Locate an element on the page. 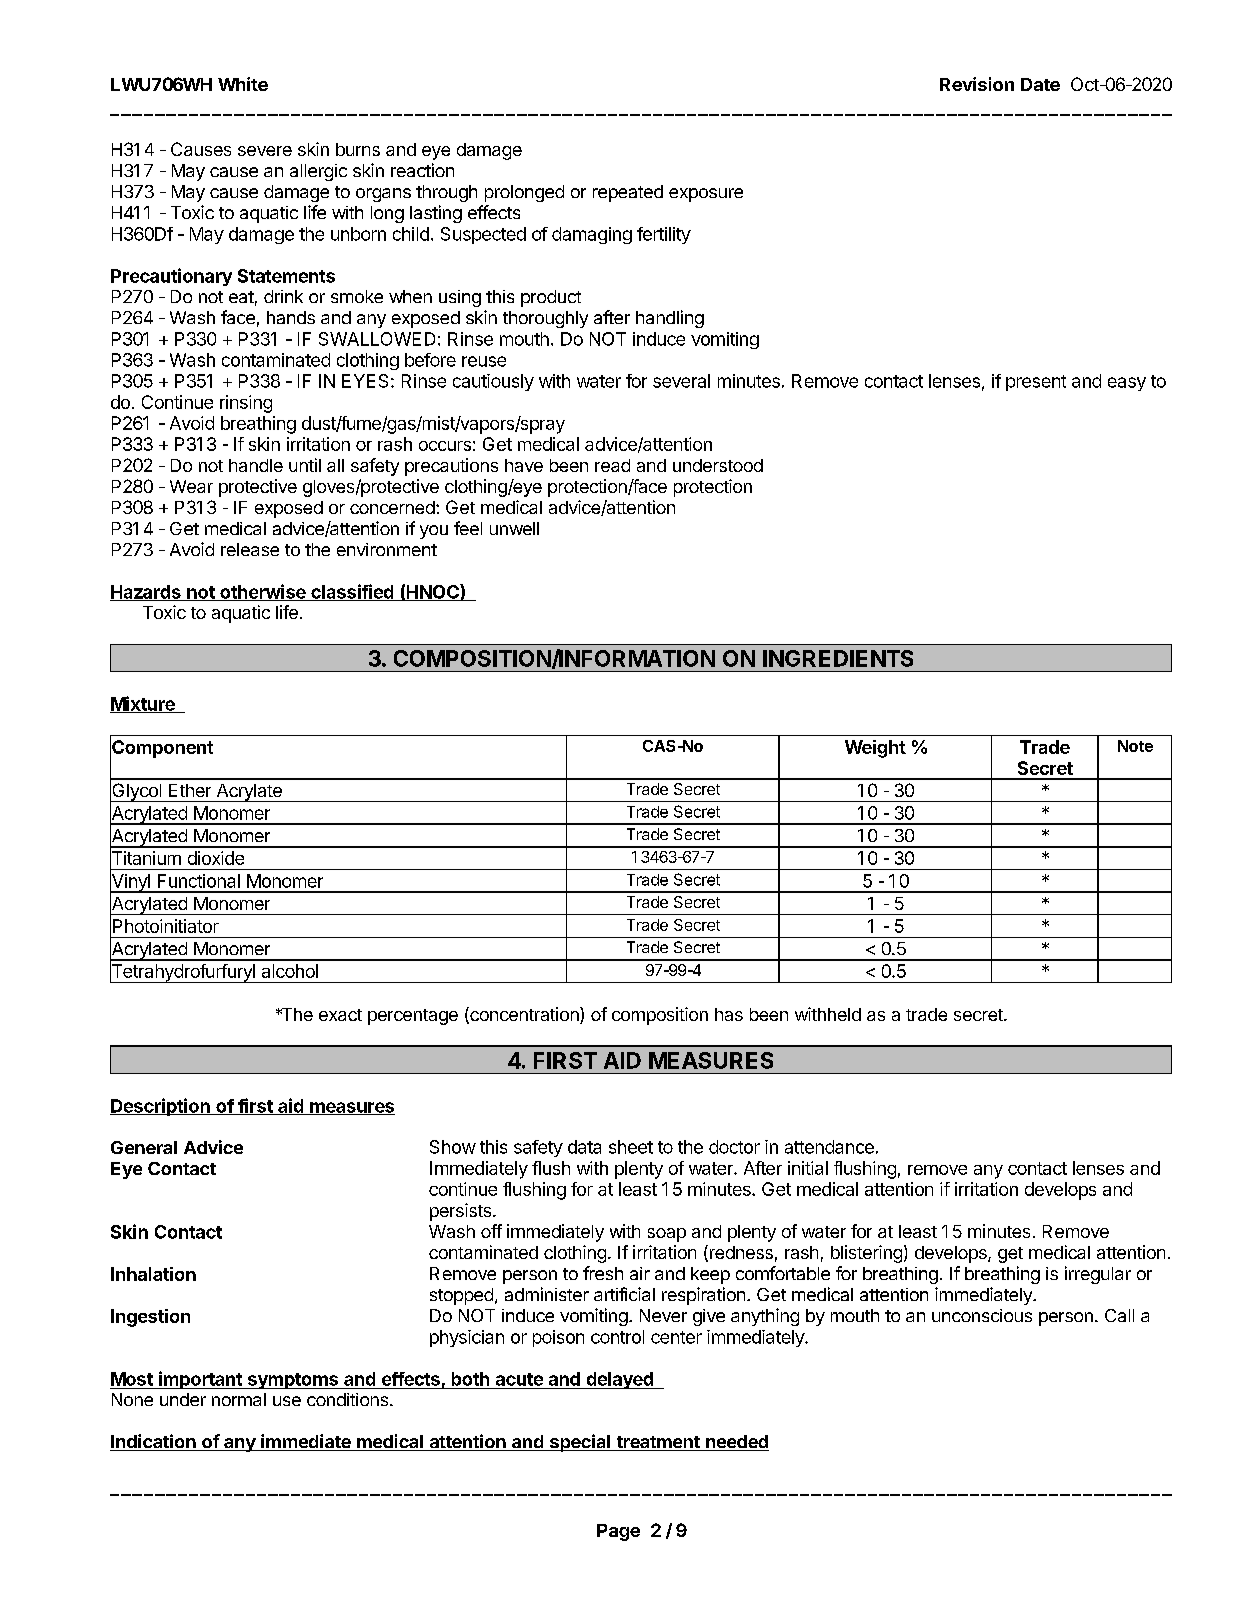 This image has width=1247, height=1614. unwell is located at coordinates (514, 528).
